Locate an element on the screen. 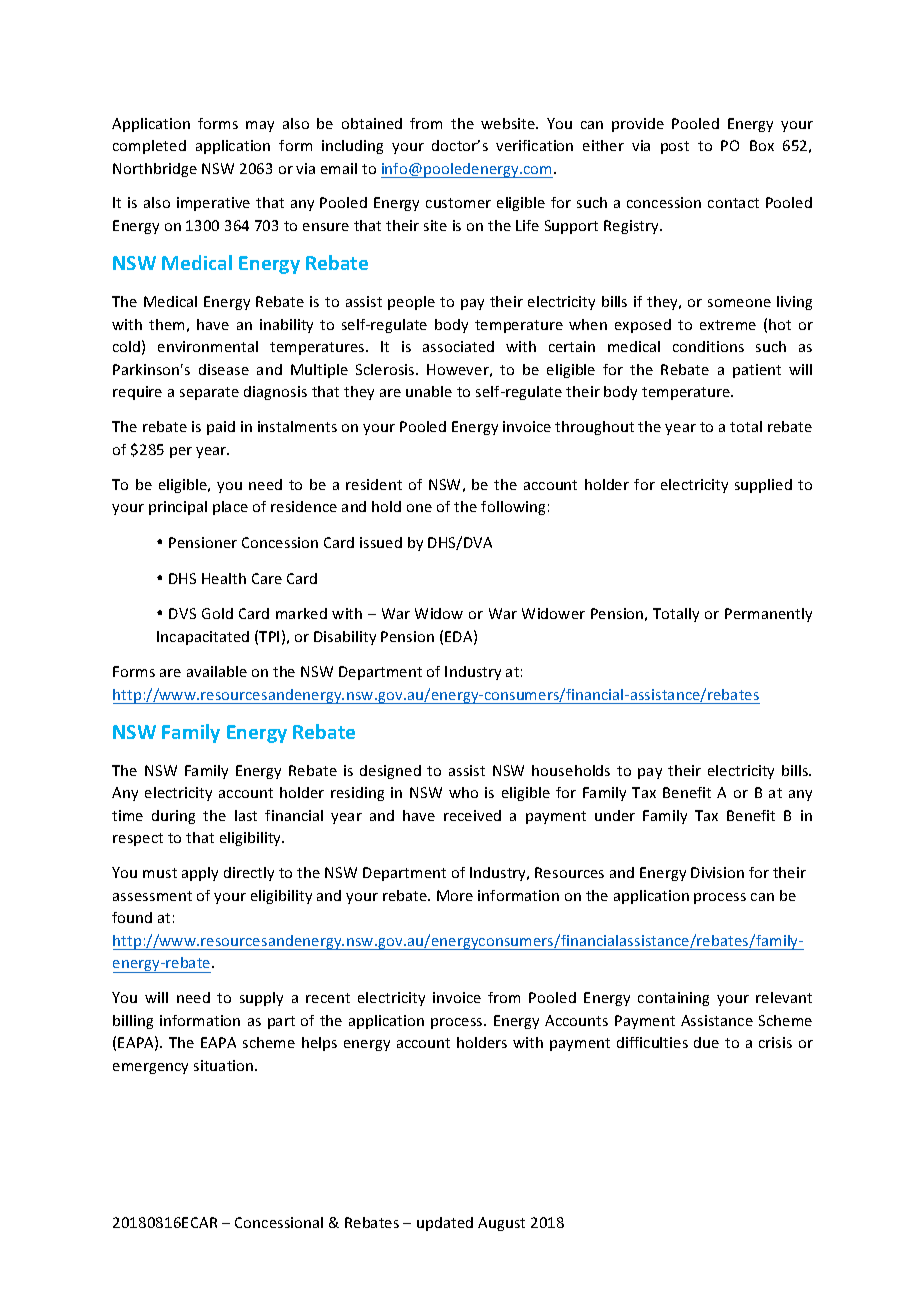 This screenshot has width=924, height=1308. situation is located at coordinates (225, 1065).
